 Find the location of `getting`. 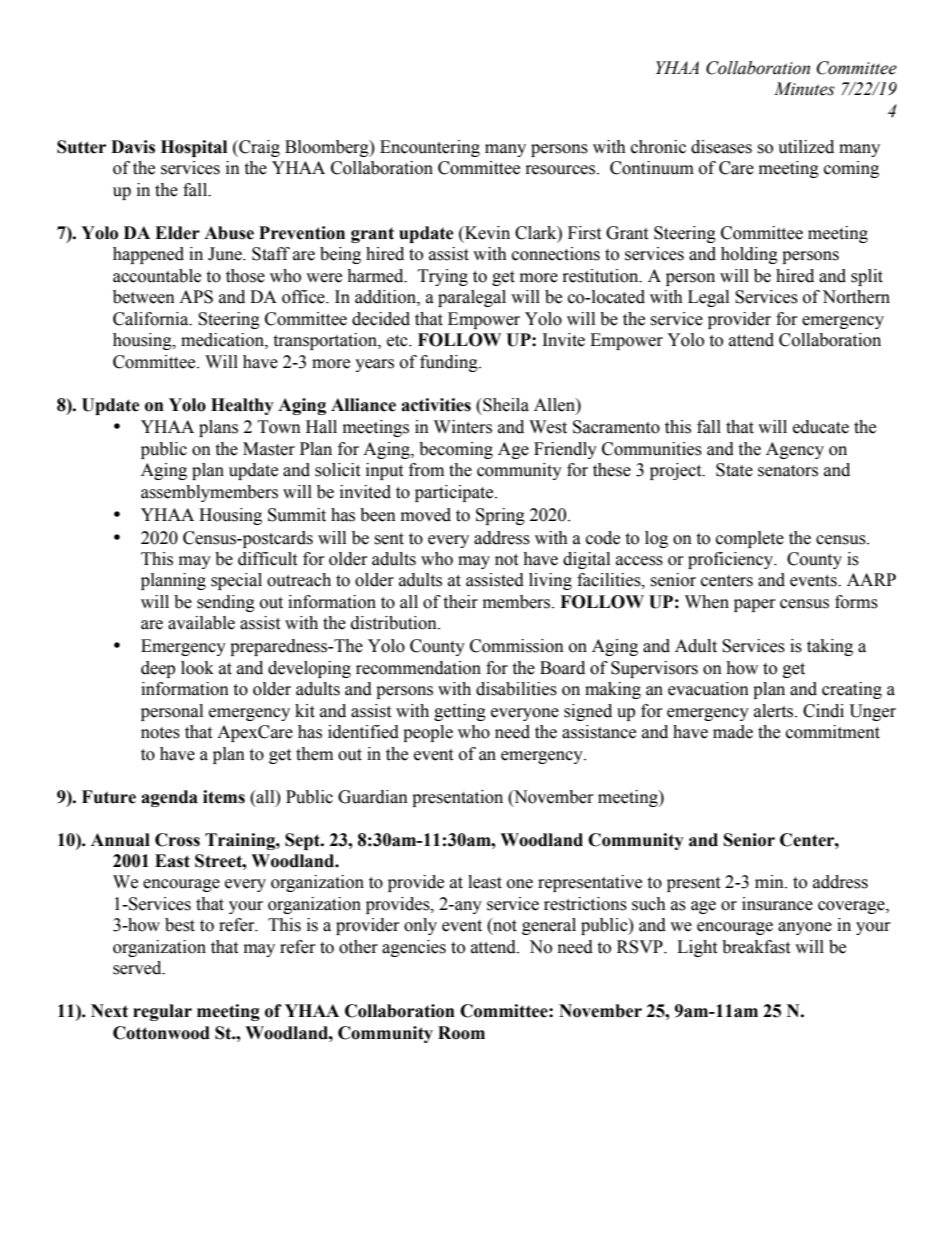

getting is located at coordinates (460, 712).
